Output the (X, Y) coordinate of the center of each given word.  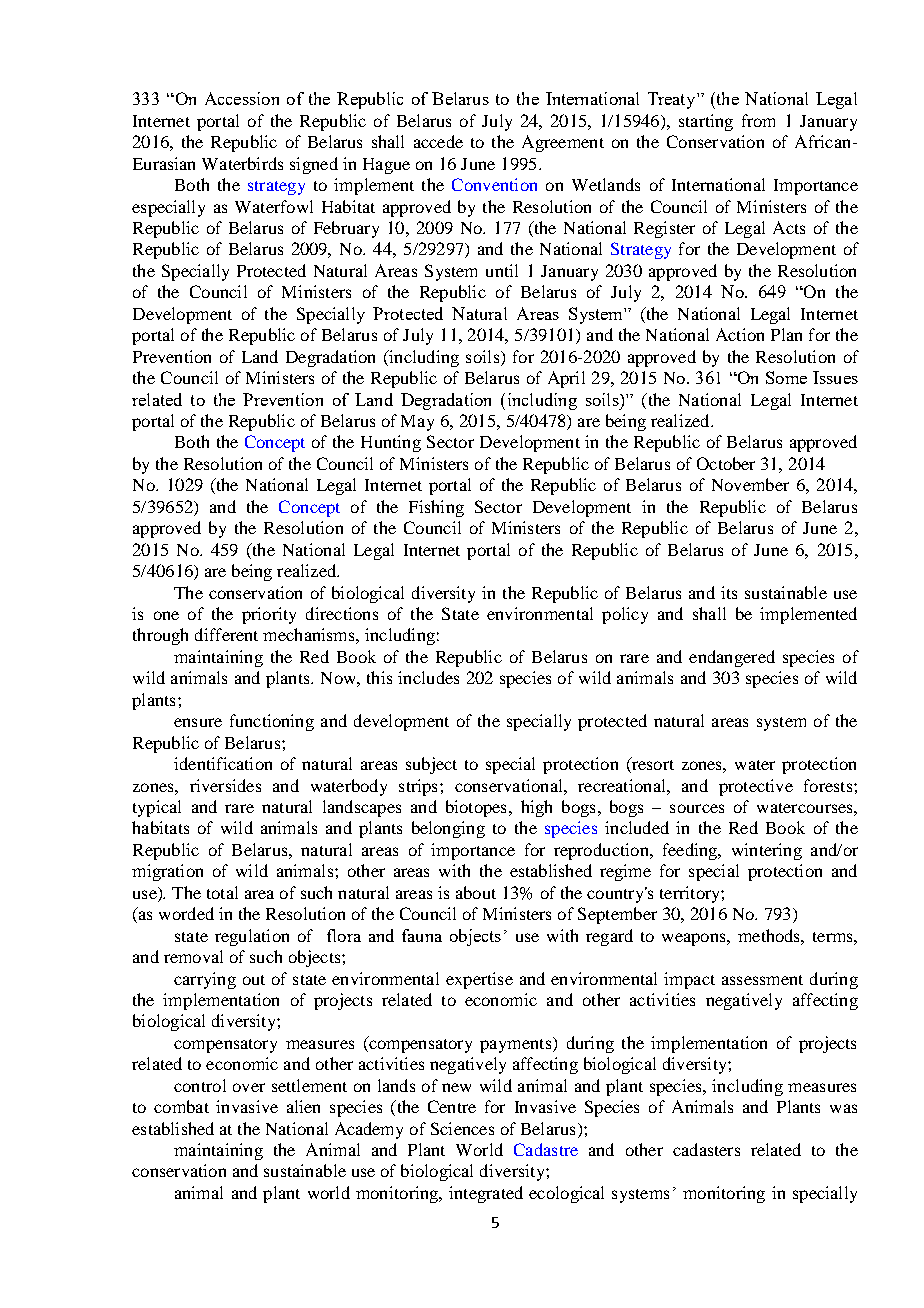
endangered (732, 658)
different (226, 634)
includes (428, 677)
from (758, 120)
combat (181, 1106)
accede (438, 141)
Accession (242, 98)
